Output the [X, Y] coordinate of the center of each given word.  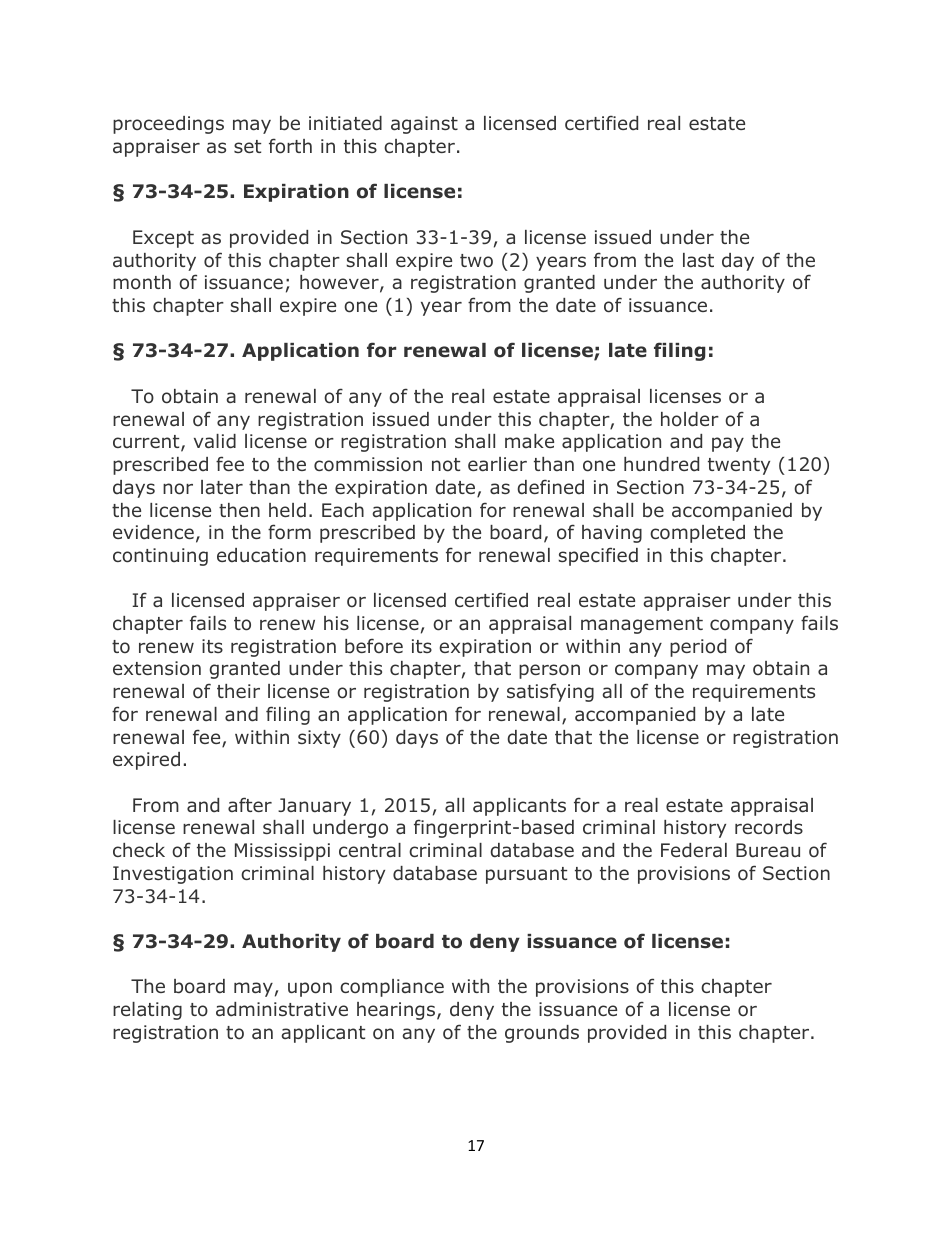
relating [147, 1011]
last [698, 260]
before [374, 646]
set [247, 146]
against [424, 125]
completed [697, 534]
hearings [396, 1011]
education [261, 555]
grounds [542, 1034]
